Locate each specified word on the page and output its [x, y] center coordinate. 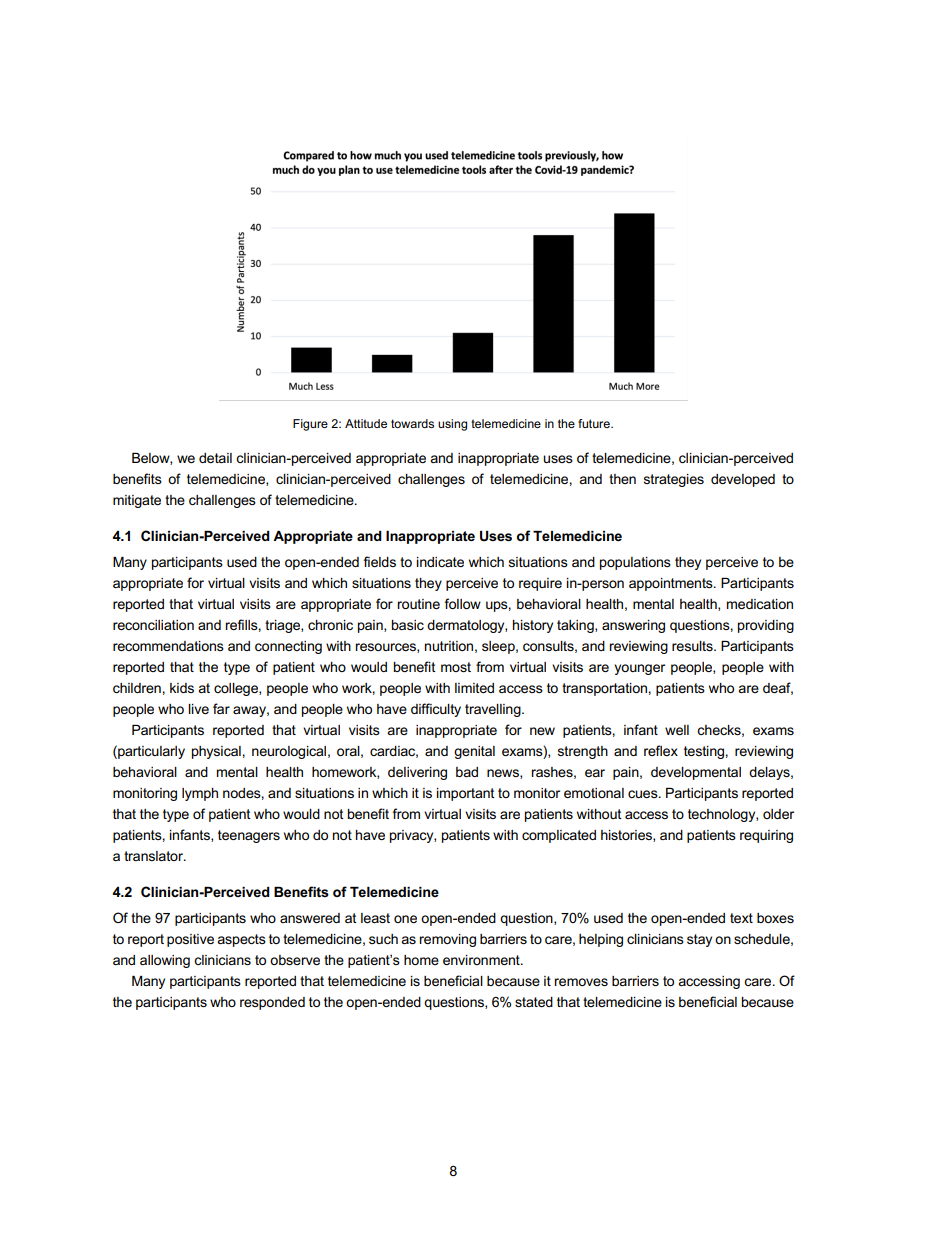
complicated [559, 836]
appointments [672, 584]
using [452, 425]
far [221, 708]
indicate [440, 562]
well [677, 730]
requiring [766, 836]
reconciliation [153, 625]
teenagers [249, 836]
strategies [674, 480]
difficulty [436, 710]
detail [215, 458]
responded [272, 1003]
